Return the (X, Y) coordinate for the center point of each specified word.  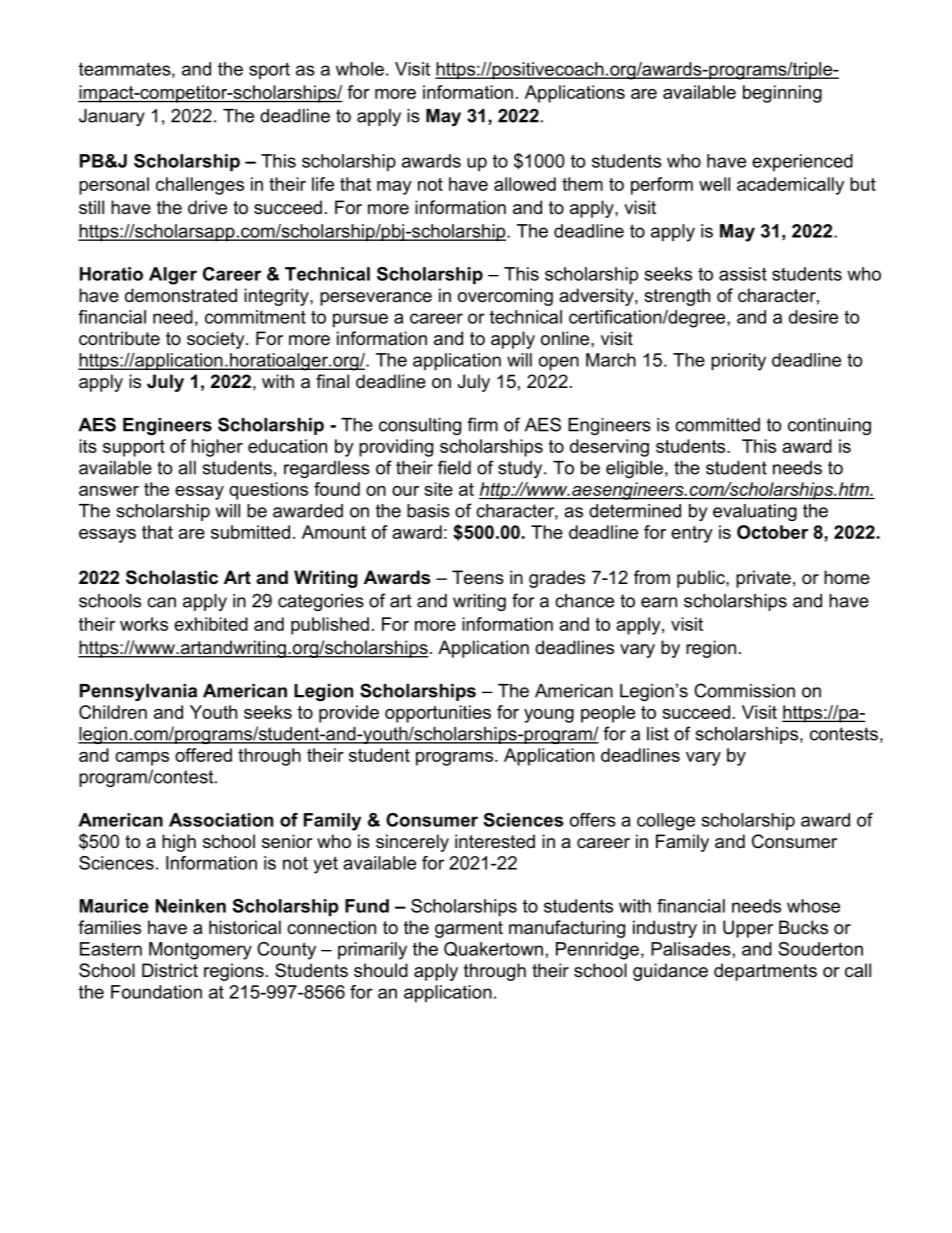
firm (482, 424)
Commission (744, 690)
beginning (782, 94)
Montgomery (200, 951)
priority (738, 362)
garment (469, 929)
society (217, 340)
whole (360, 69)
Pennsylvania (138, 692)
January (112, 117)
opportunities (438, 714)
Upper (748, 929)
